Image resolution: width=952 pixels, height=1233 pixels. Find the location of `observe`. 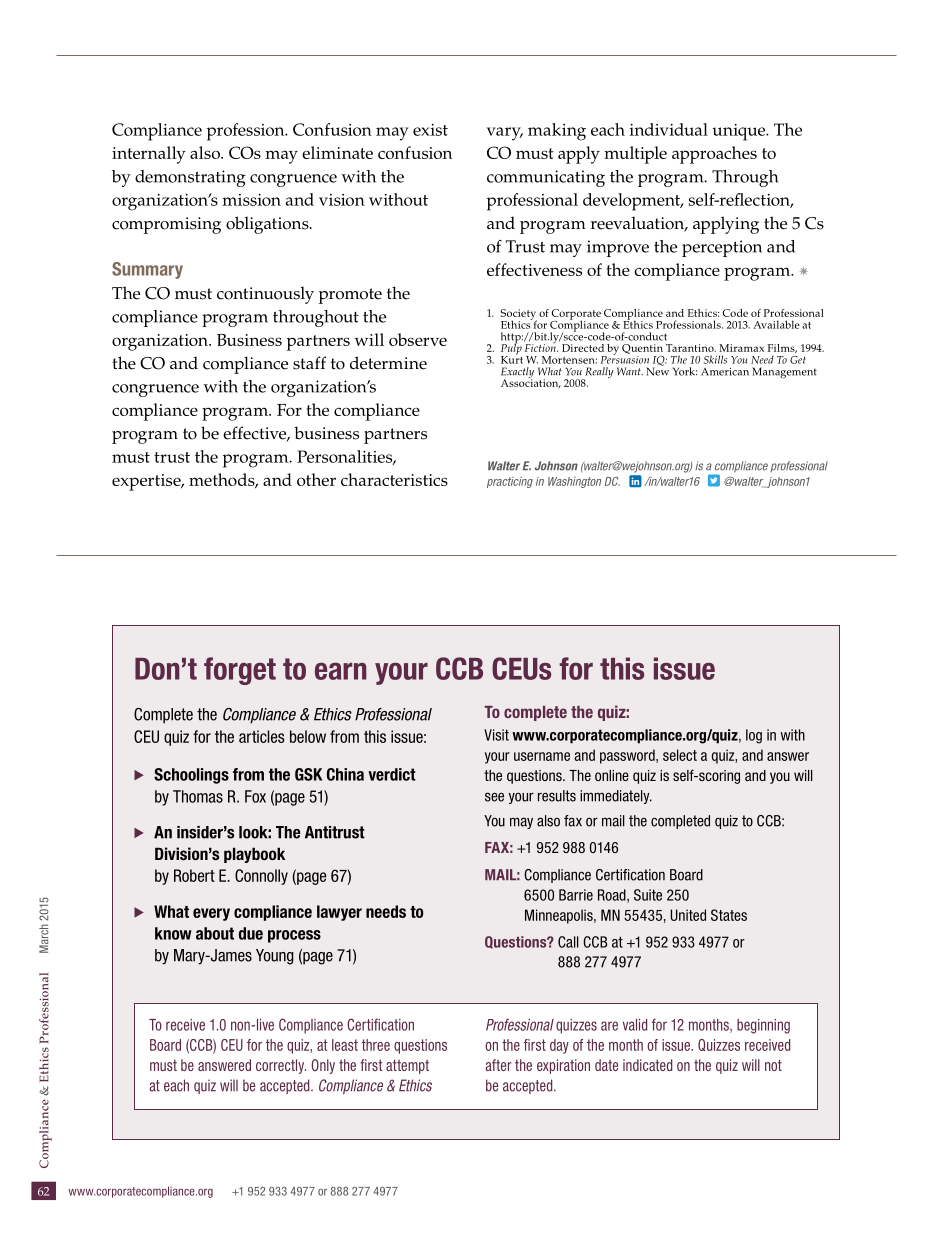

observe is located at coordinates (418, 339).
